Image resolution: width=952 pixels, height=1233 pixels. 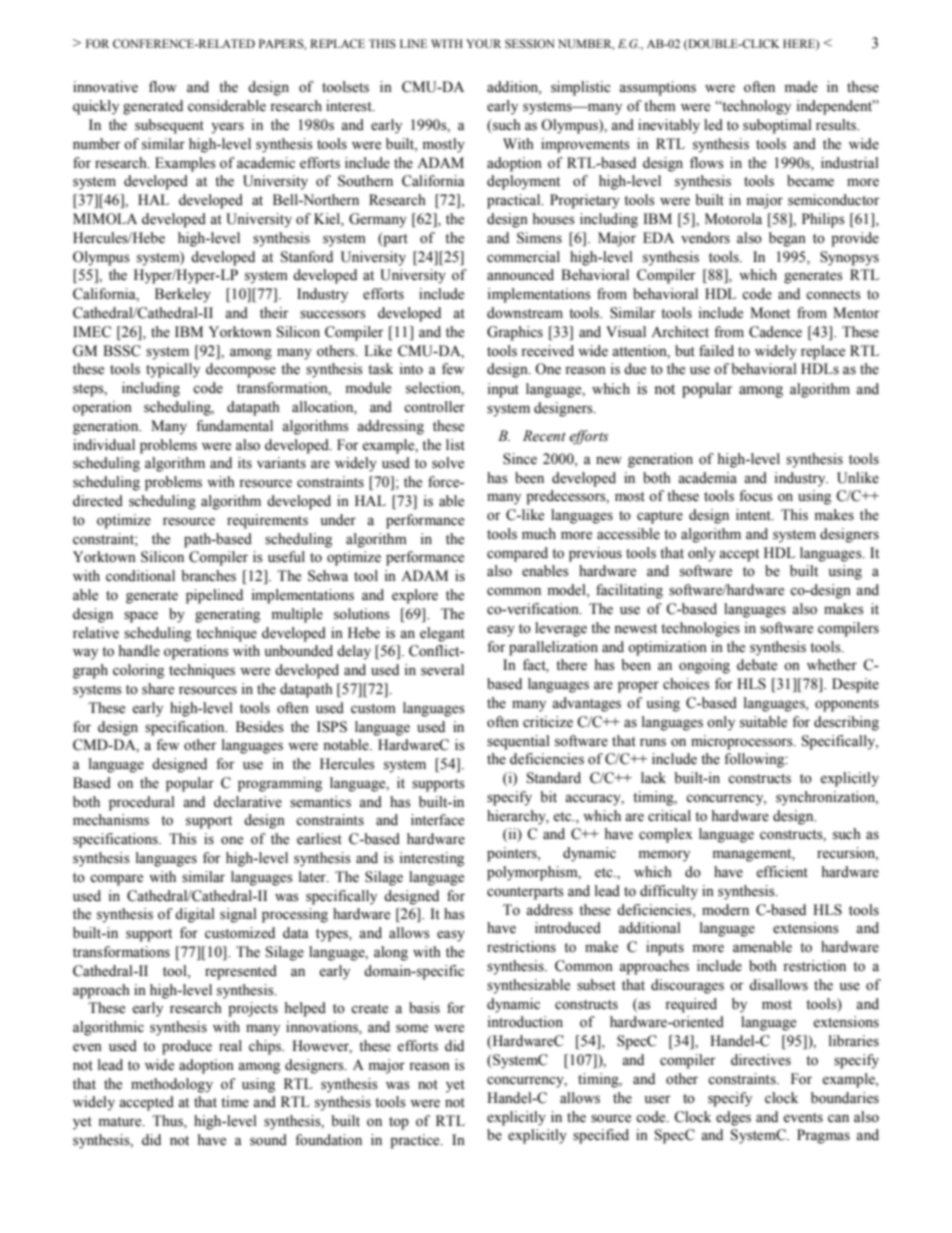 What do you see at coordinates (416, 1141) in the screenshot?
I see `practice` at bounding box center [416, 1141].
